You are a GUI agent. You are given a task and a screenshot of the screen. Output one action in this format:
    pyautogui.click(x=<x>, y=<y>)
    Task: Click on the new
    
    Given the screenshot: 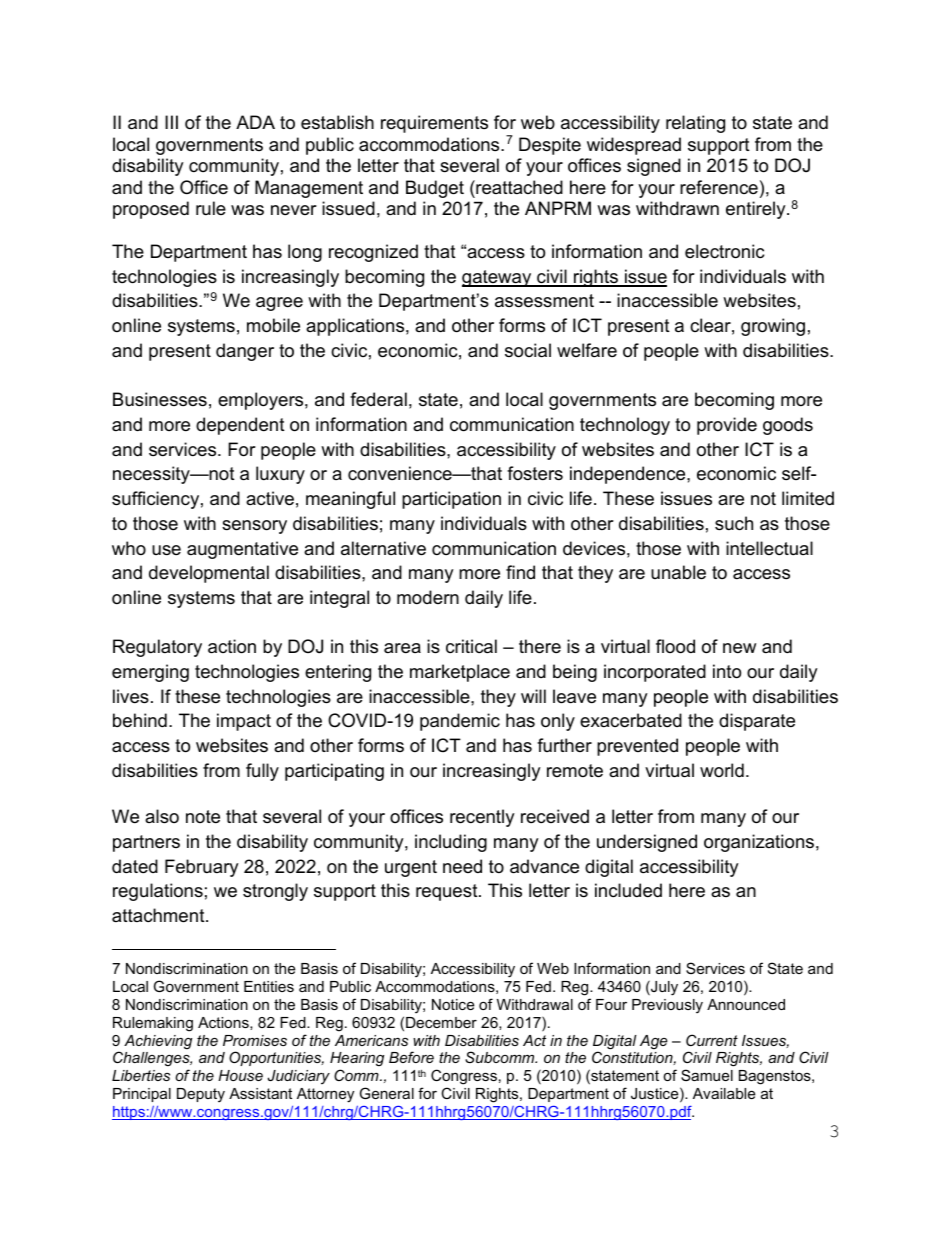 What is the action you would take?
    pyautogui.click(x=739, y=648)
